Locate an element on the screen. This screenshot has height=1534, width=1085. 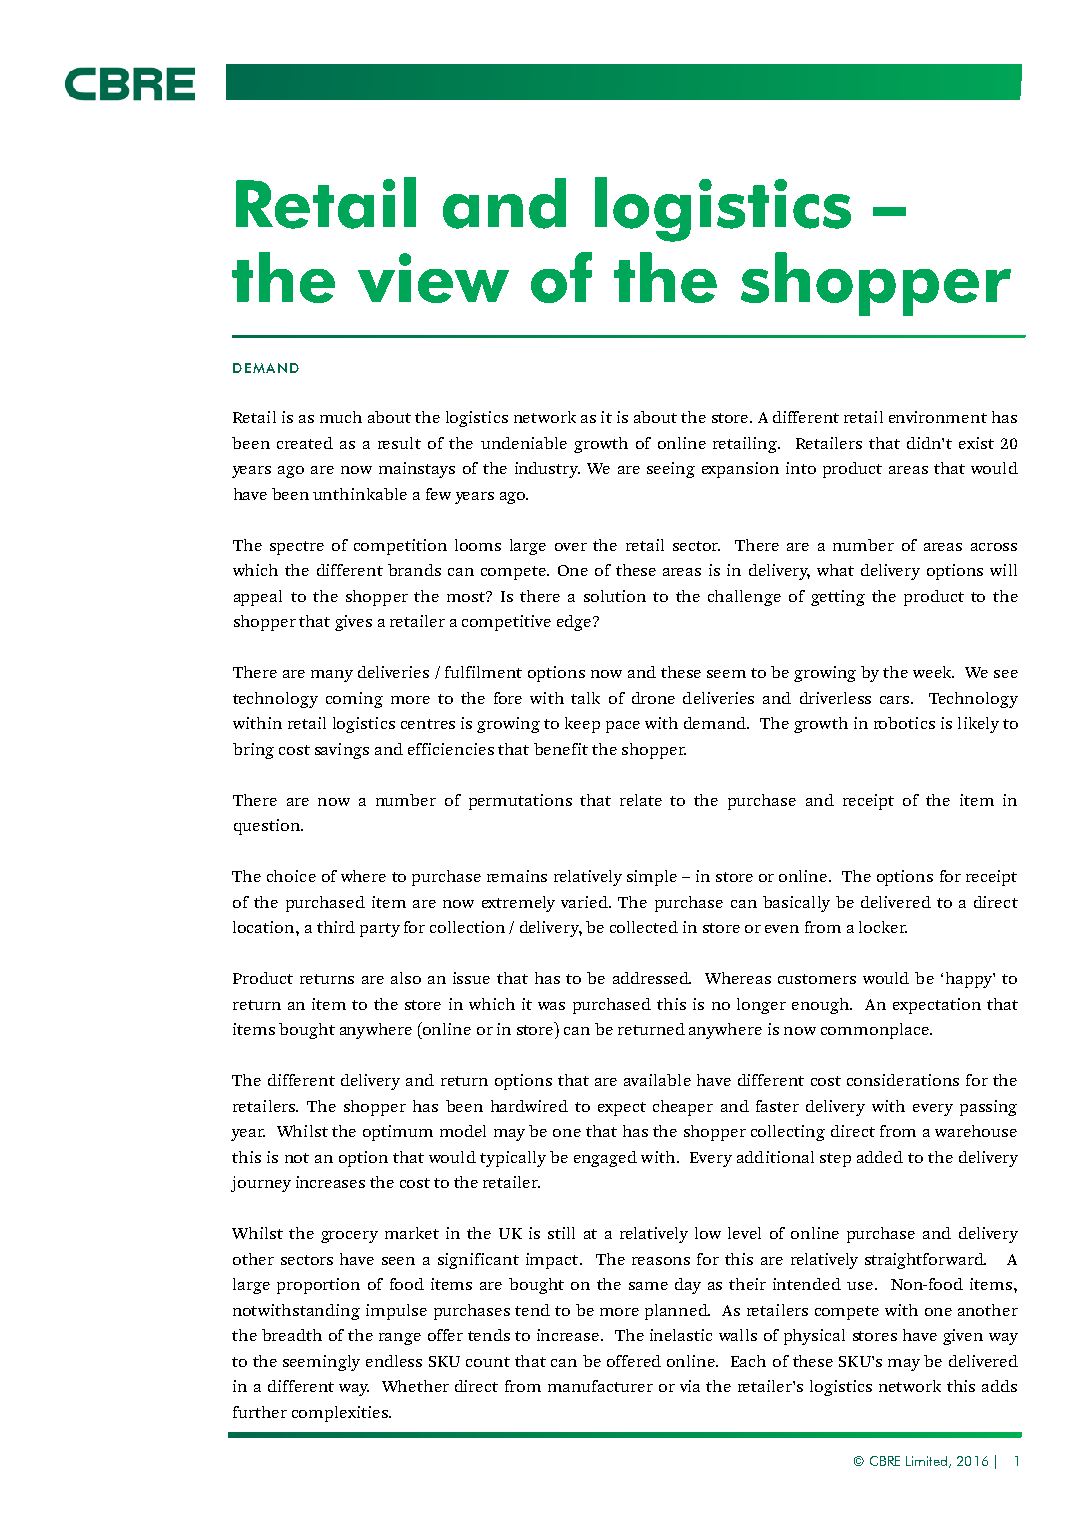
complexities is located at coordinates (341, 1414).
